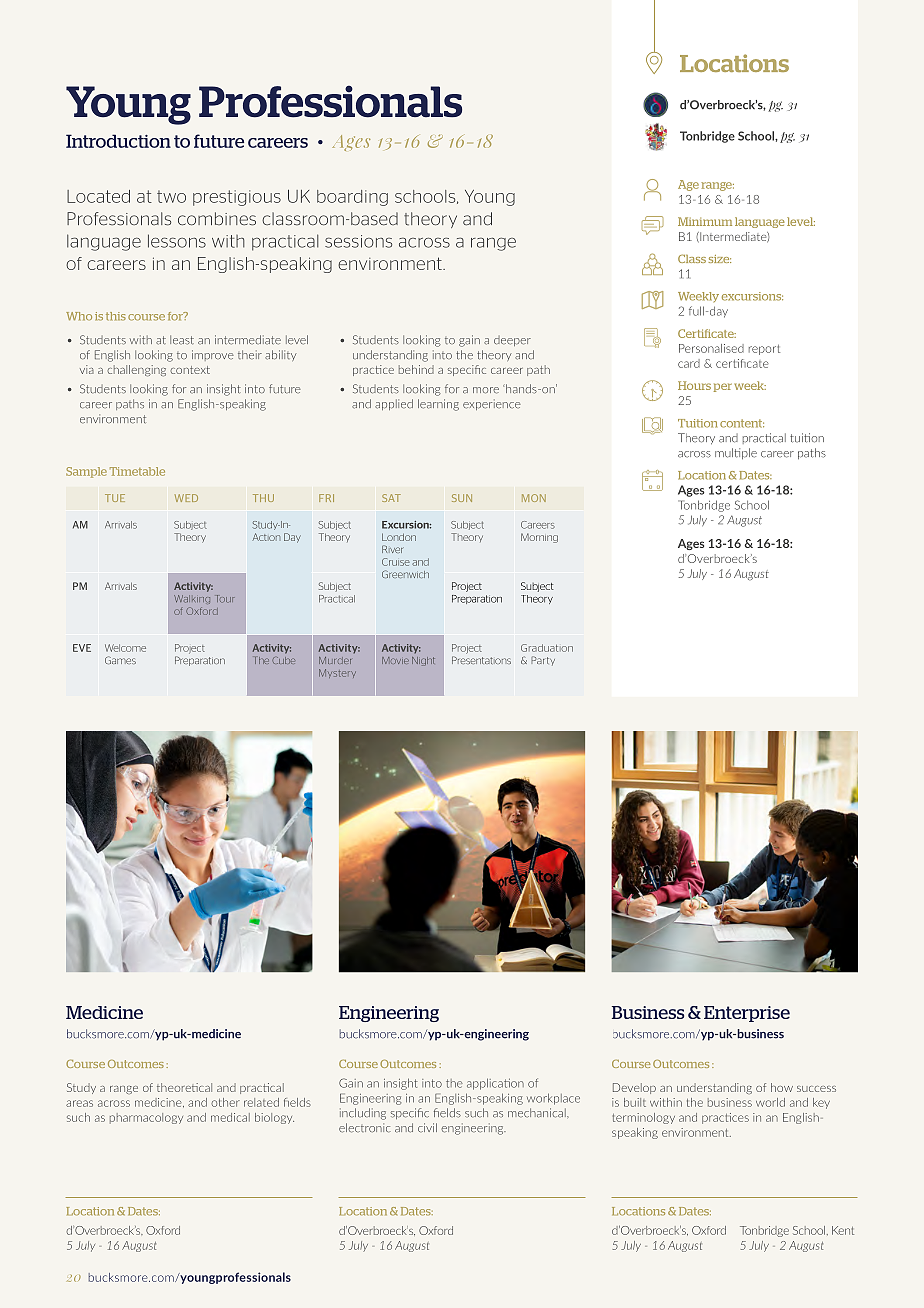 The width and height of the screenshot is (924, 1308). Describe the element at coordinates (705, 221) in the screenshot. I see `Minimum` at that location.
